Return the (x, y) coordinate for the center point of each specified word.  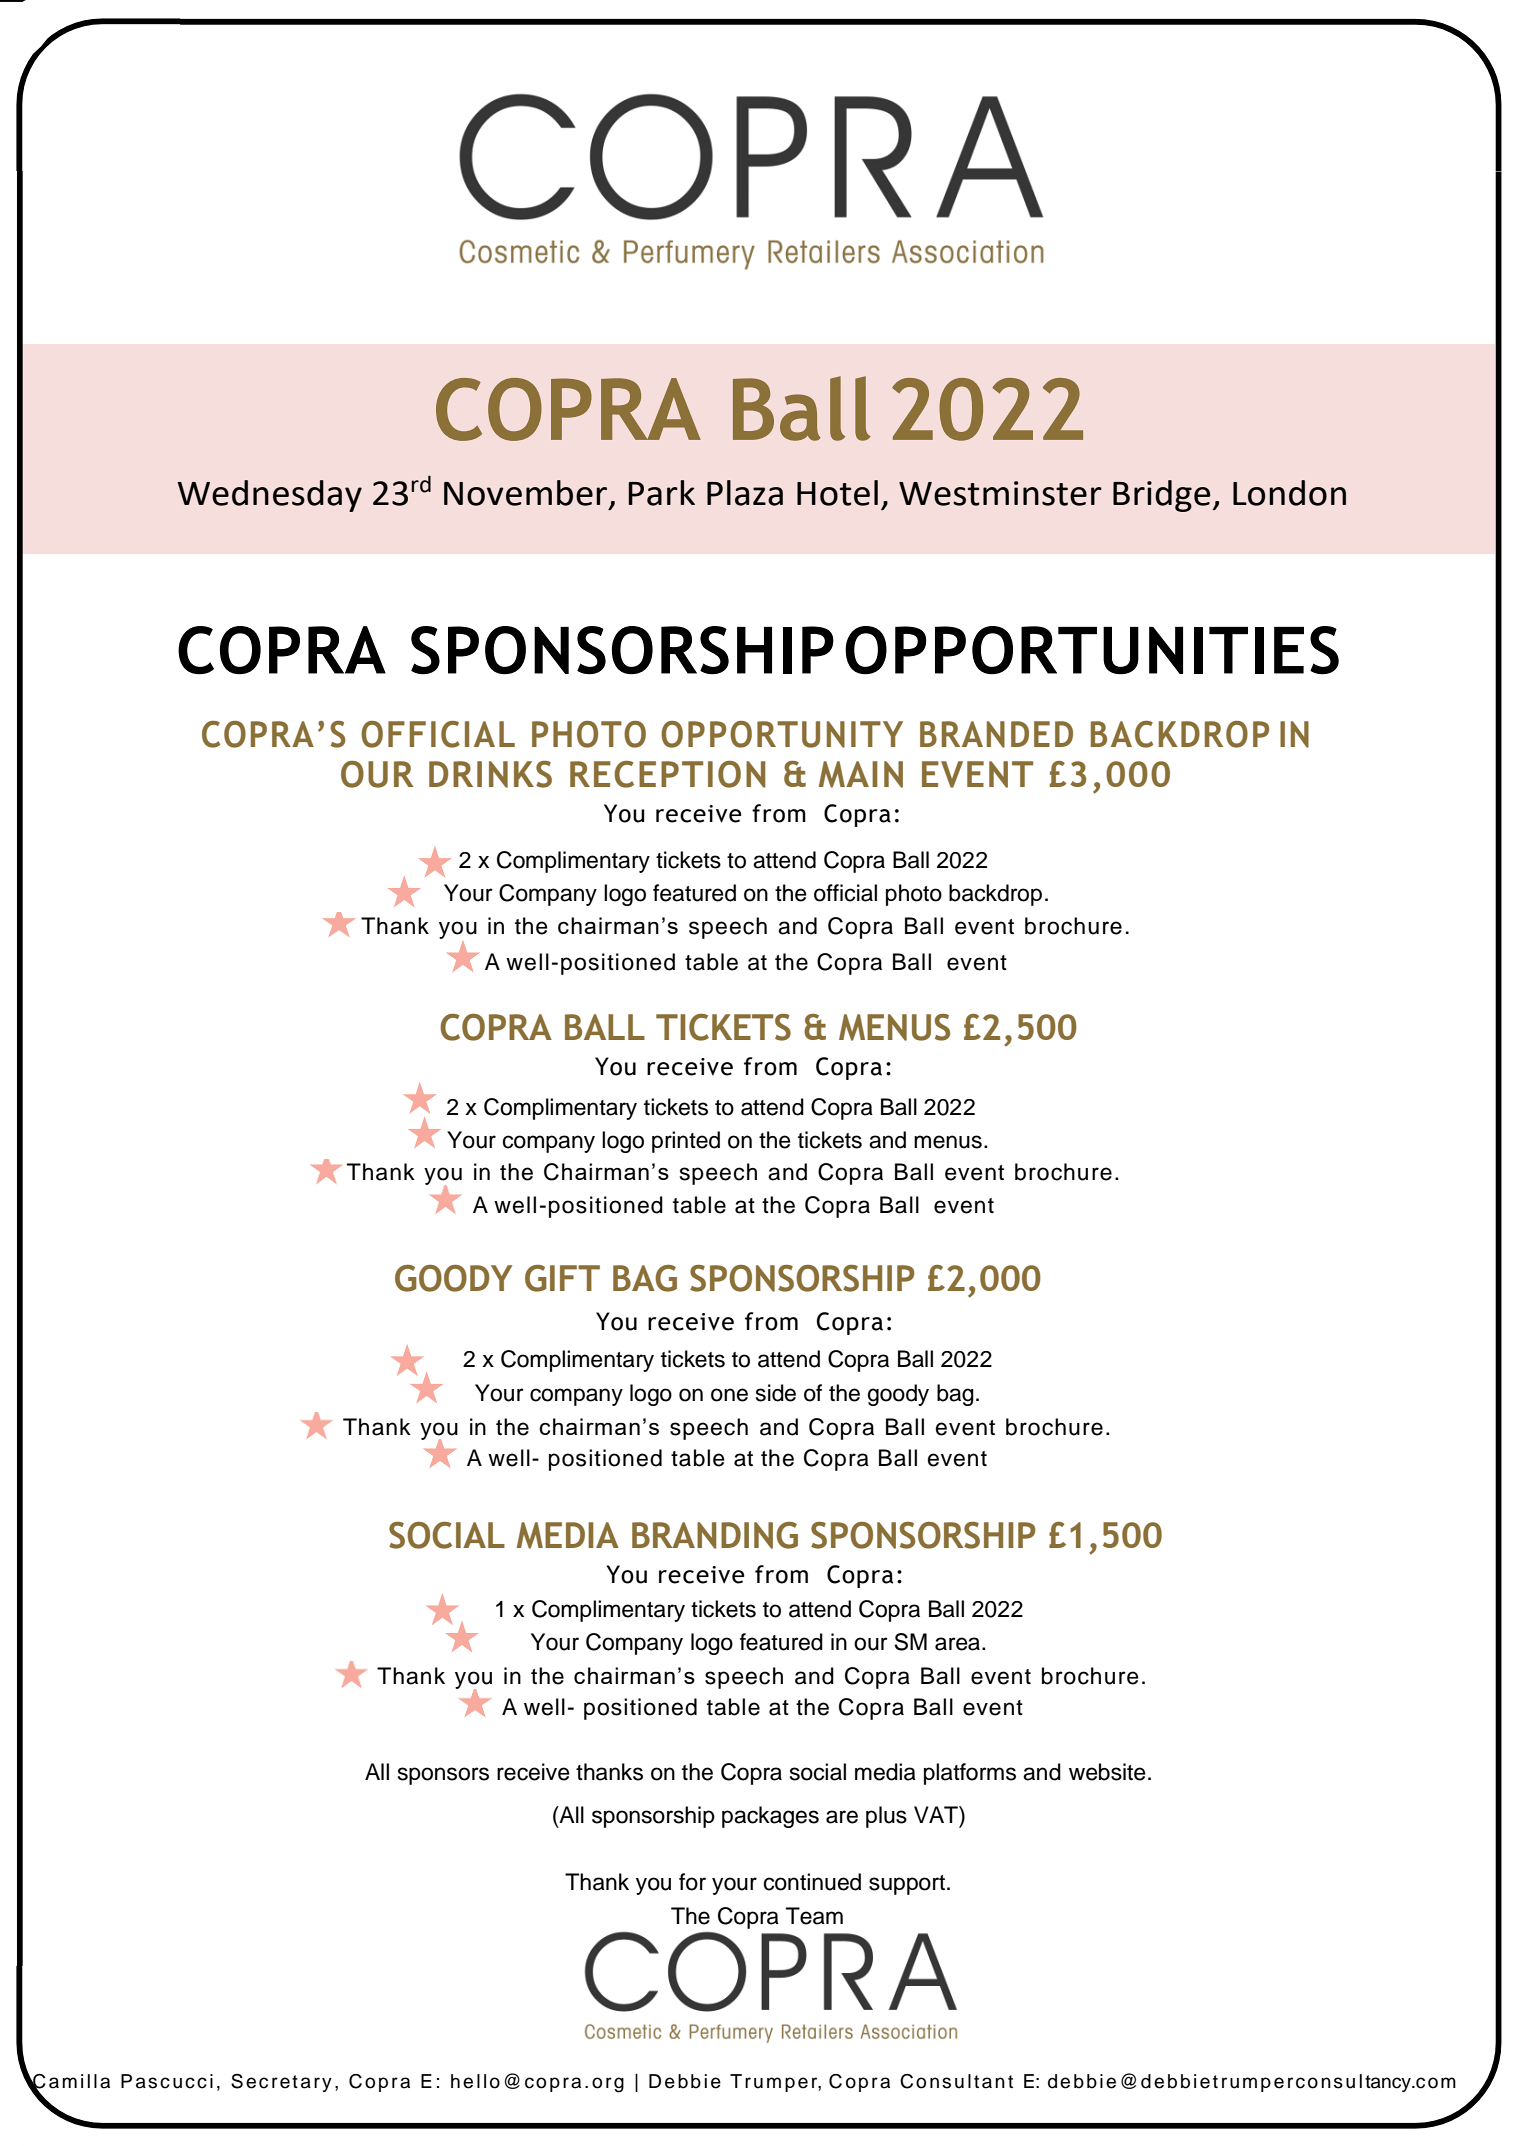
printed (686, 1142)
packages (770, 1817)
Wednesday (269, 496)
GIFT (562, 1278)
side (776, 1393)
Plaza (745, 493)
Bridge (1161, 496)
